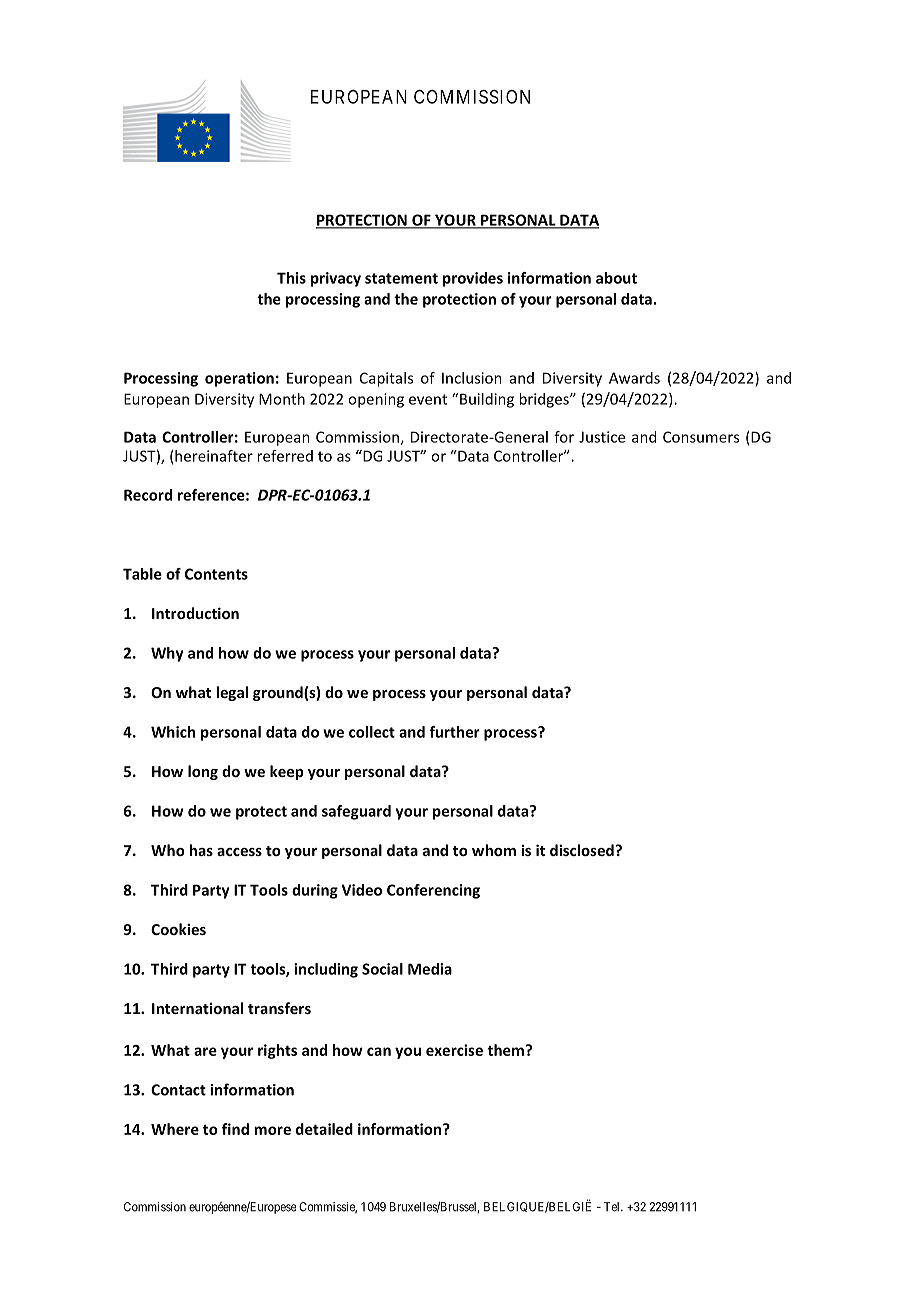 The image size is (924, 1308). Describe the element at coordinates (401, 278) in the page. I see `statement` at that location.
